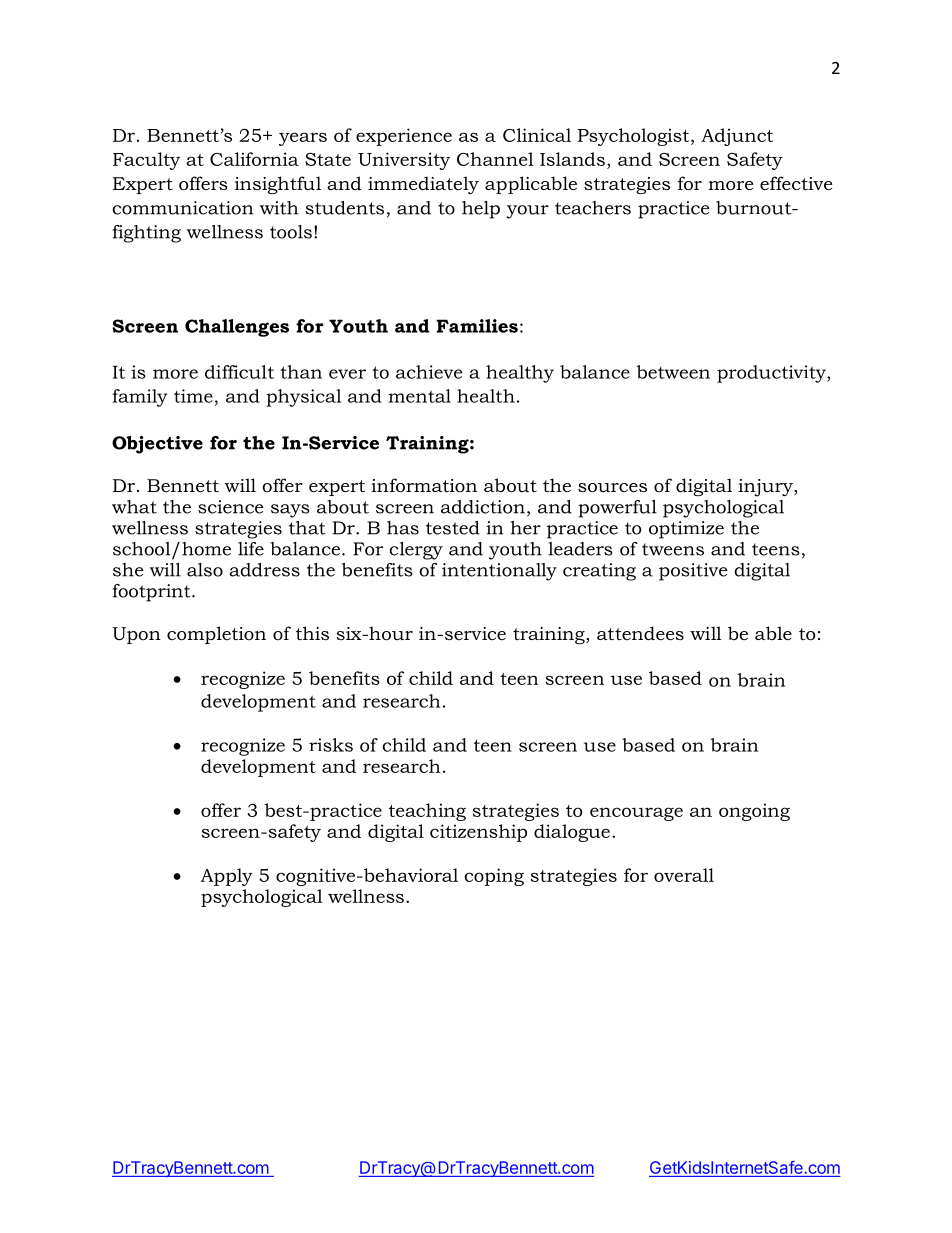 The width and height of the page is (952, 1233). I want to click on optimize, so click(686, 530).
